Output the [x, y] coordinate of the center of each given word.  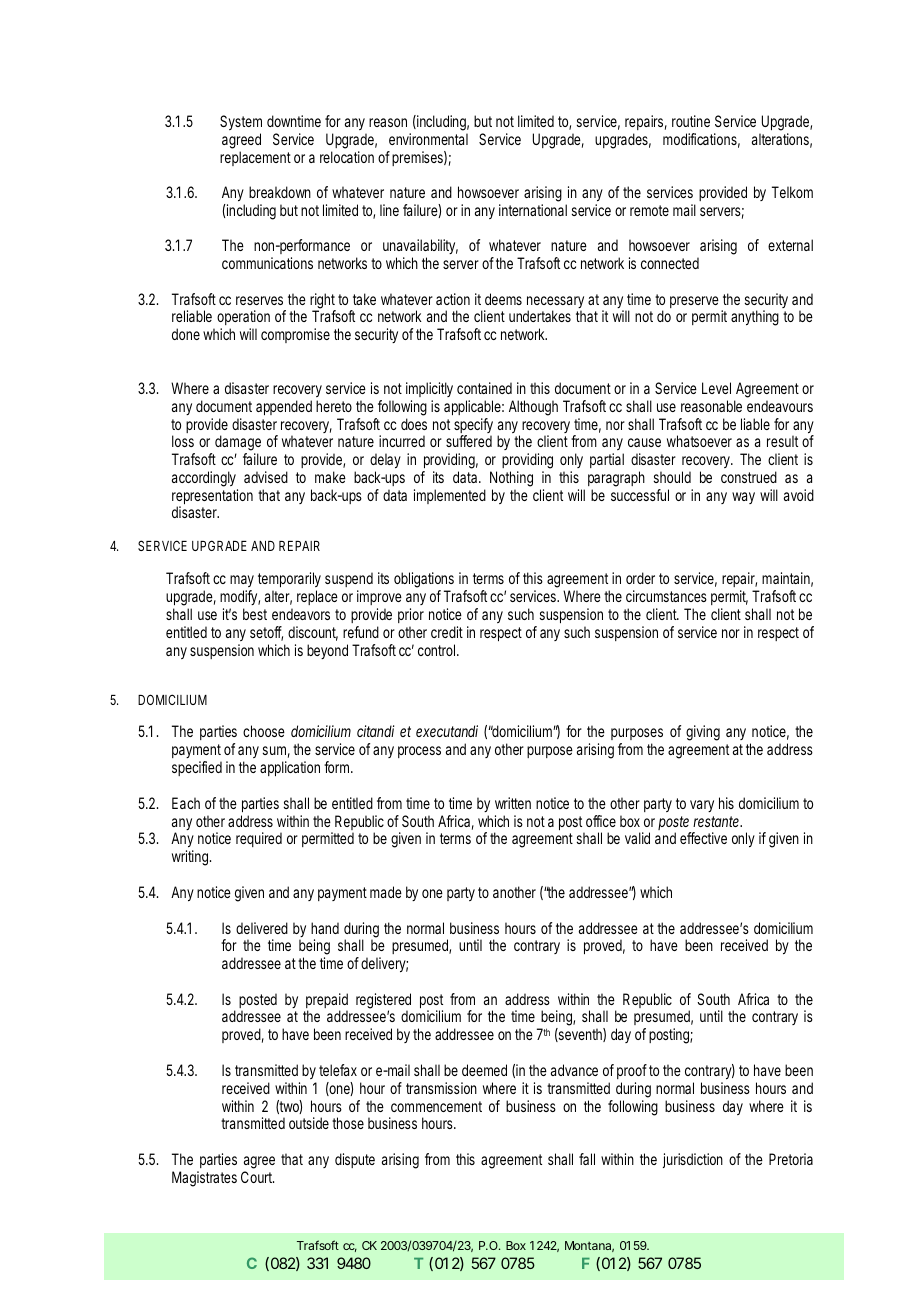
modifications [701, 140]
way [743, 498]
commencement [436, 1106]
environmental [428, 139]
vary [702, 806]
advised [266, 477]
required [259, 839]
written [513, 803]
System [241, 122]
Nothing [511, 479]
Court [257, 1177]
